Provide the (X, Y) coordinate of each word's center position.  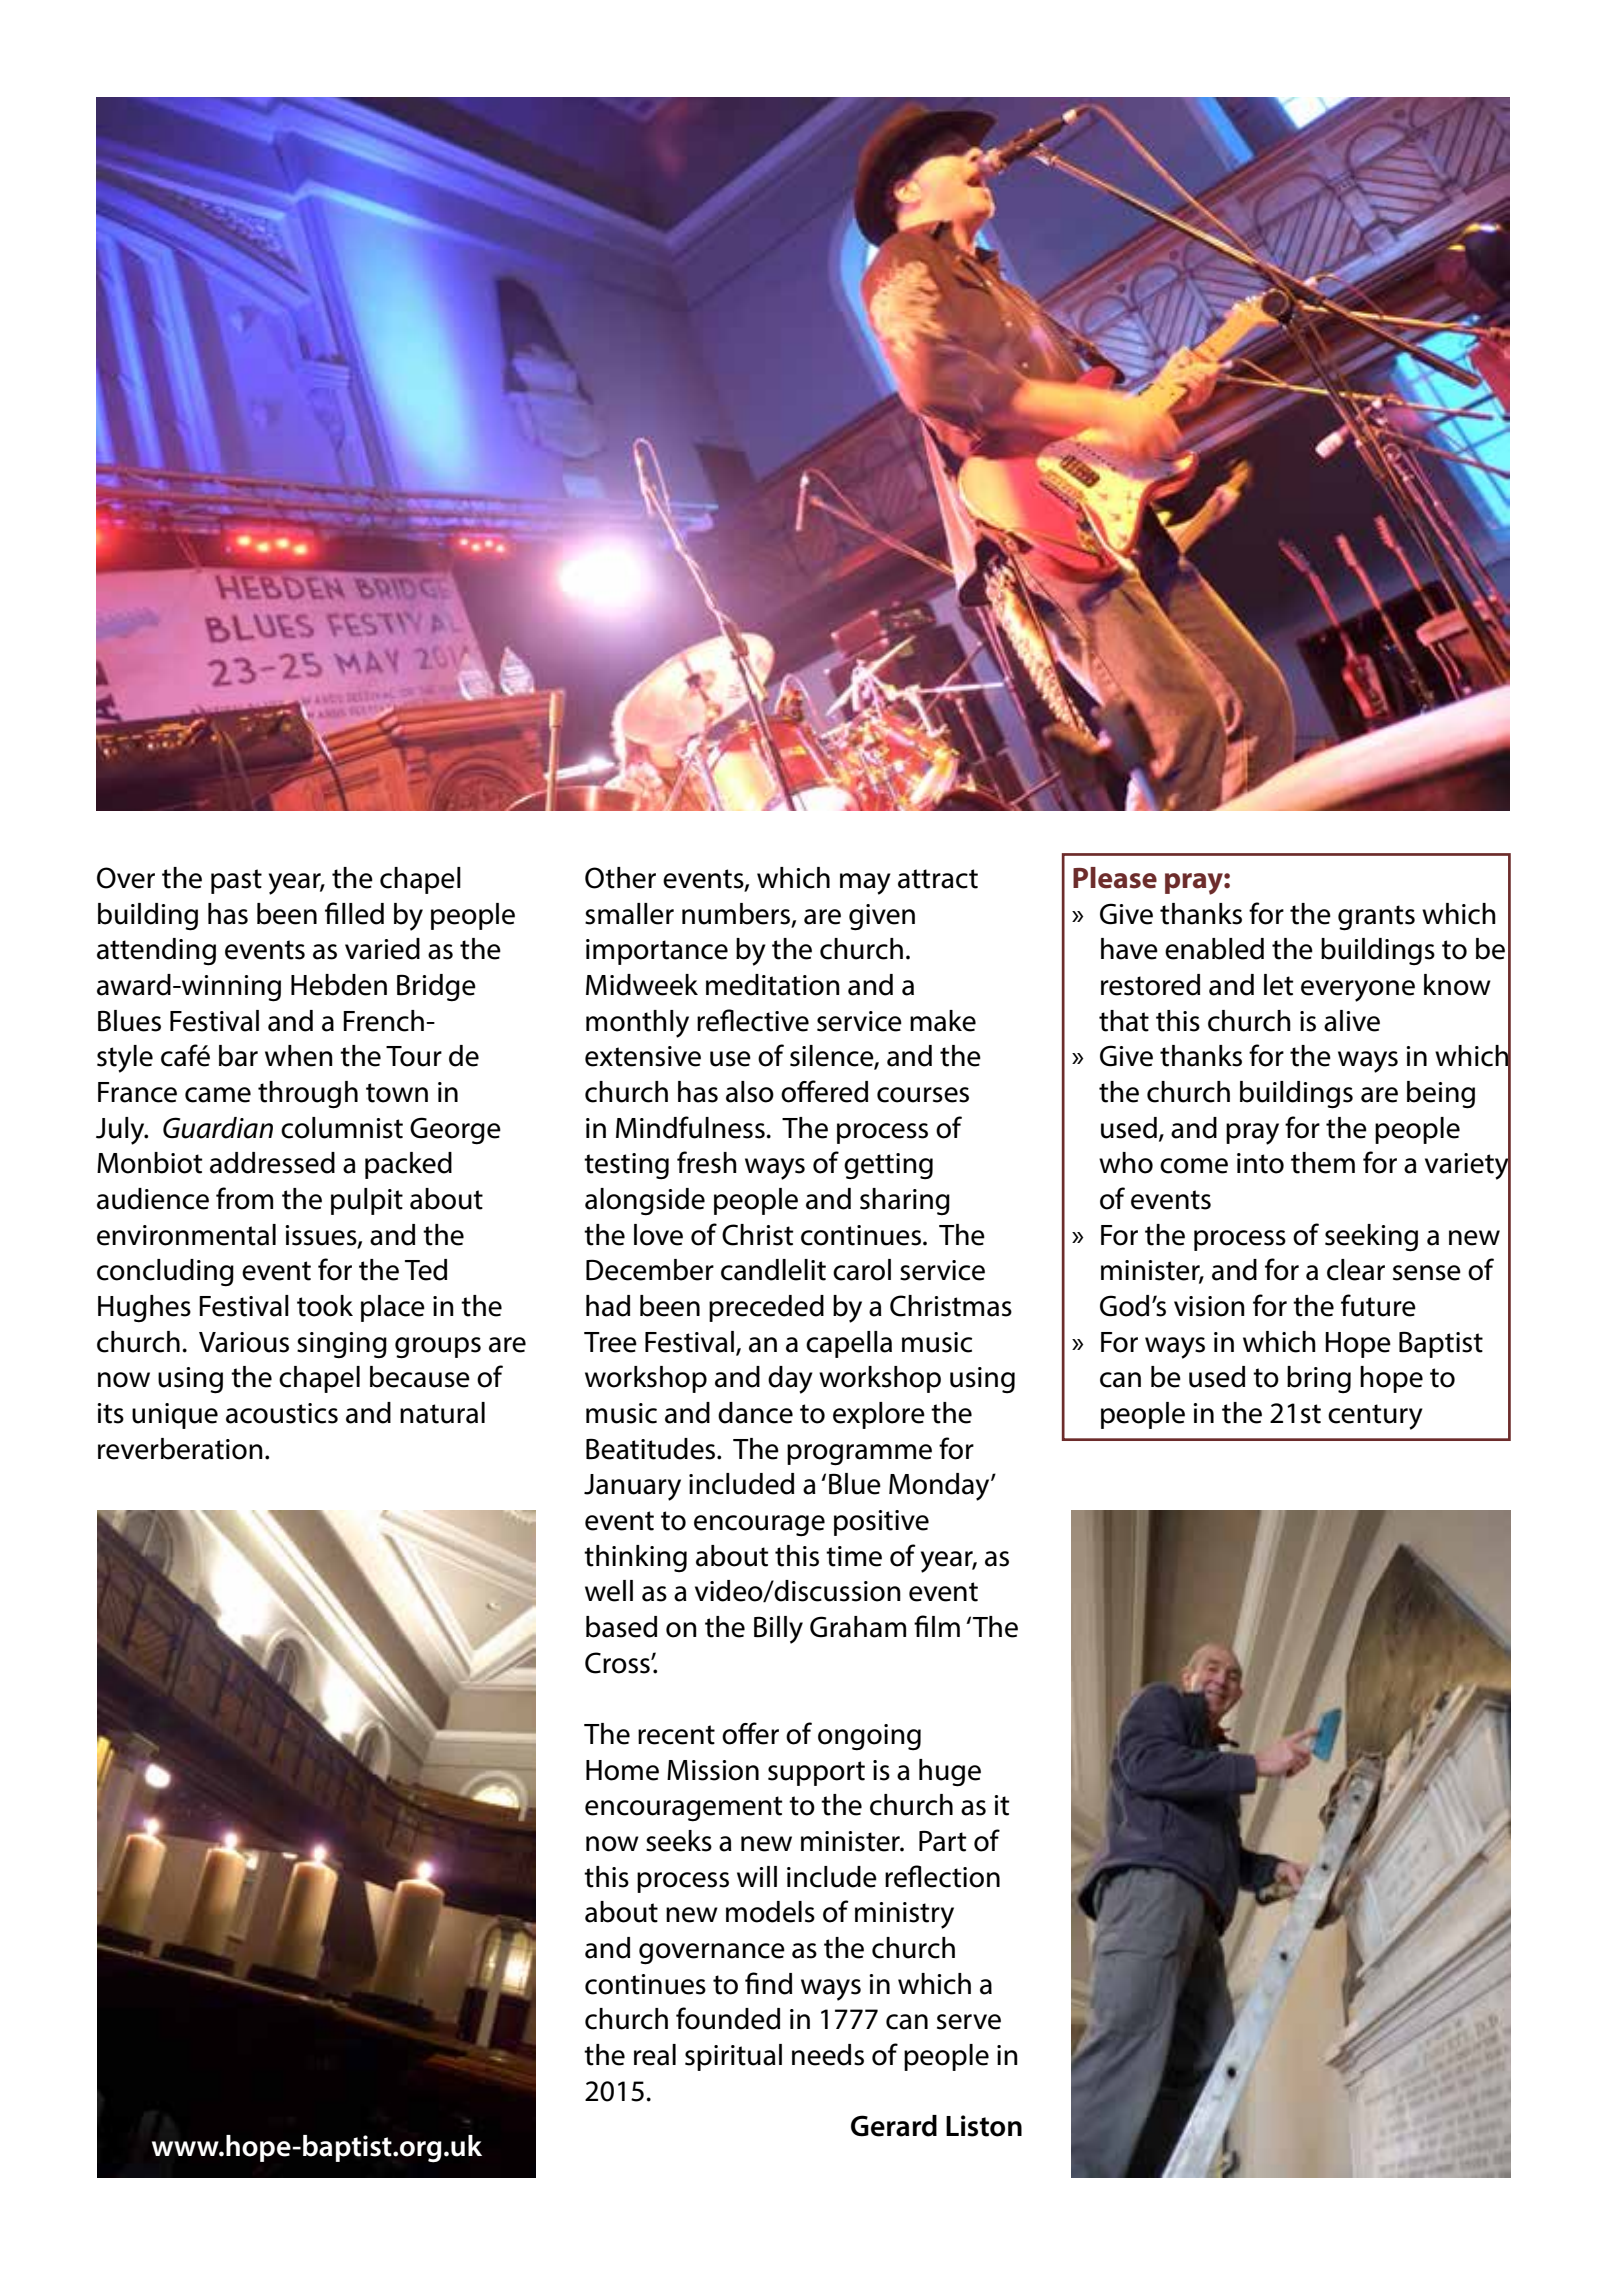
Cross (618, 1663)
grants (1376, 918)
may (865, 884)
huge (950, 1773)
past (236, 881)
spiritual (733, 2057)
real (655, 2055)
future (1378, 1305)
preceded (766, 1308)
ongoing (869, 1737)
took (325, 1306)
